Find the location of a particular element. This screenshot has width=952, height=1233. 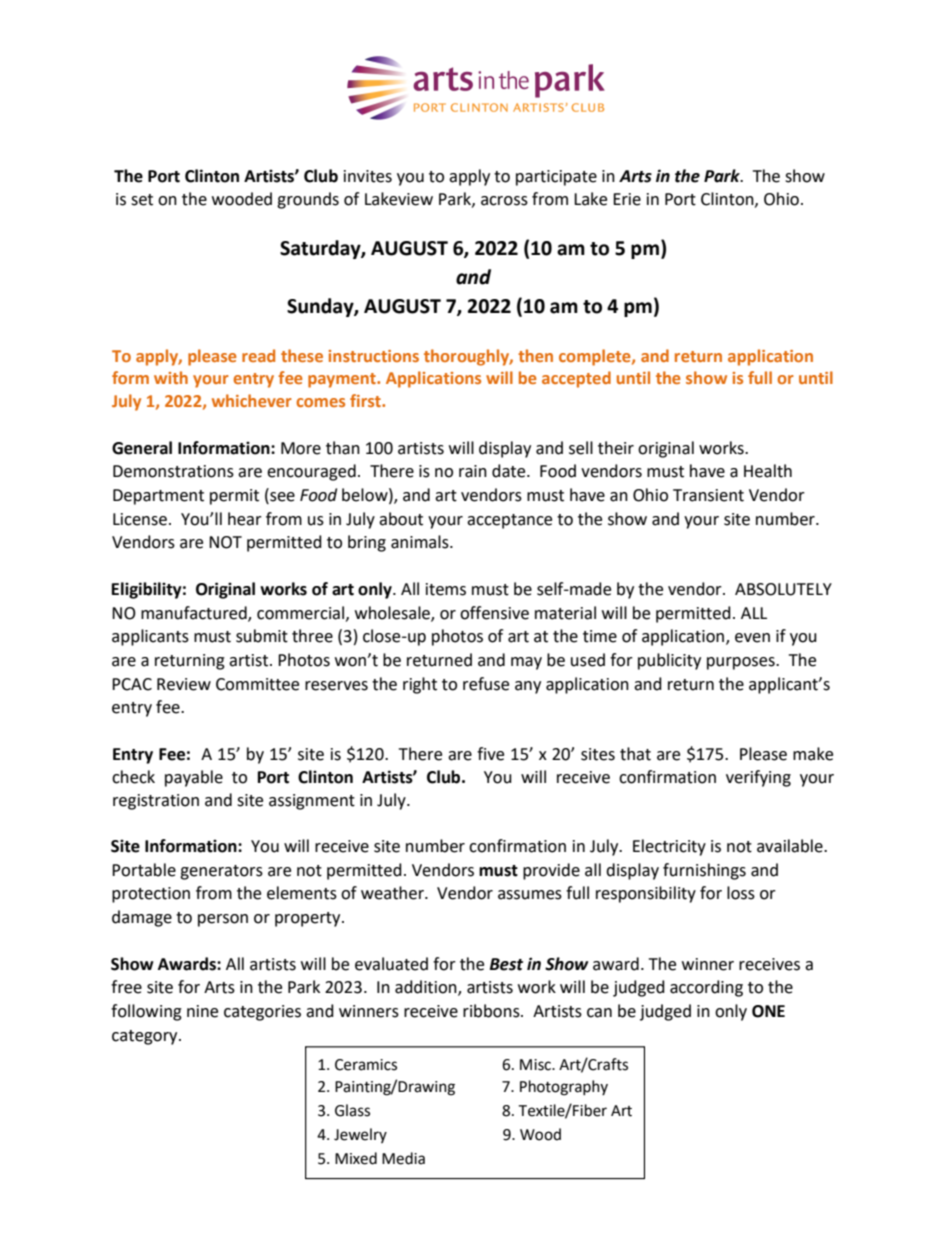

registration is located at coordinates (156, 802).
